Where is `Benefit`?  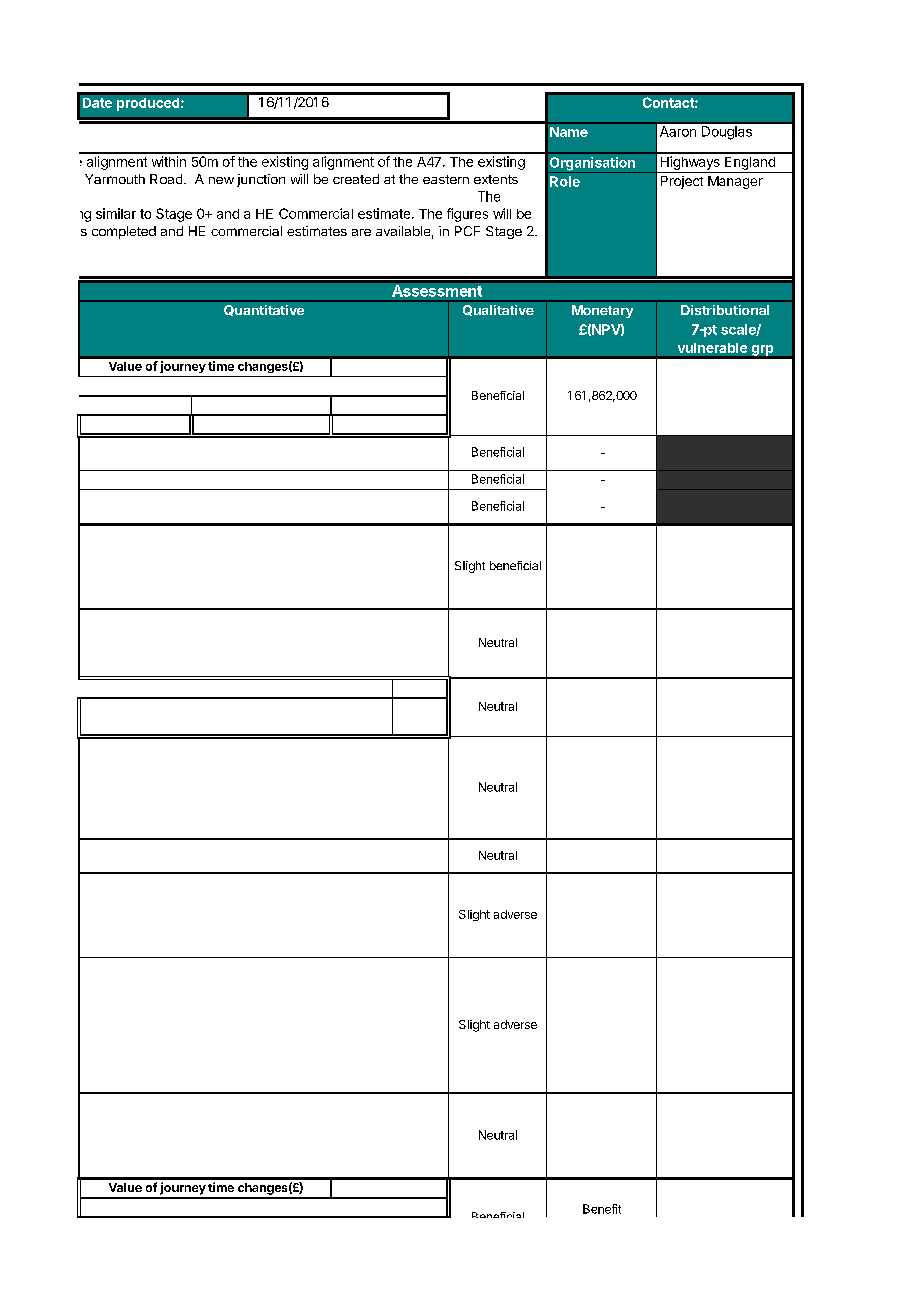
Benefit is located at coordinates (602, 1209).
